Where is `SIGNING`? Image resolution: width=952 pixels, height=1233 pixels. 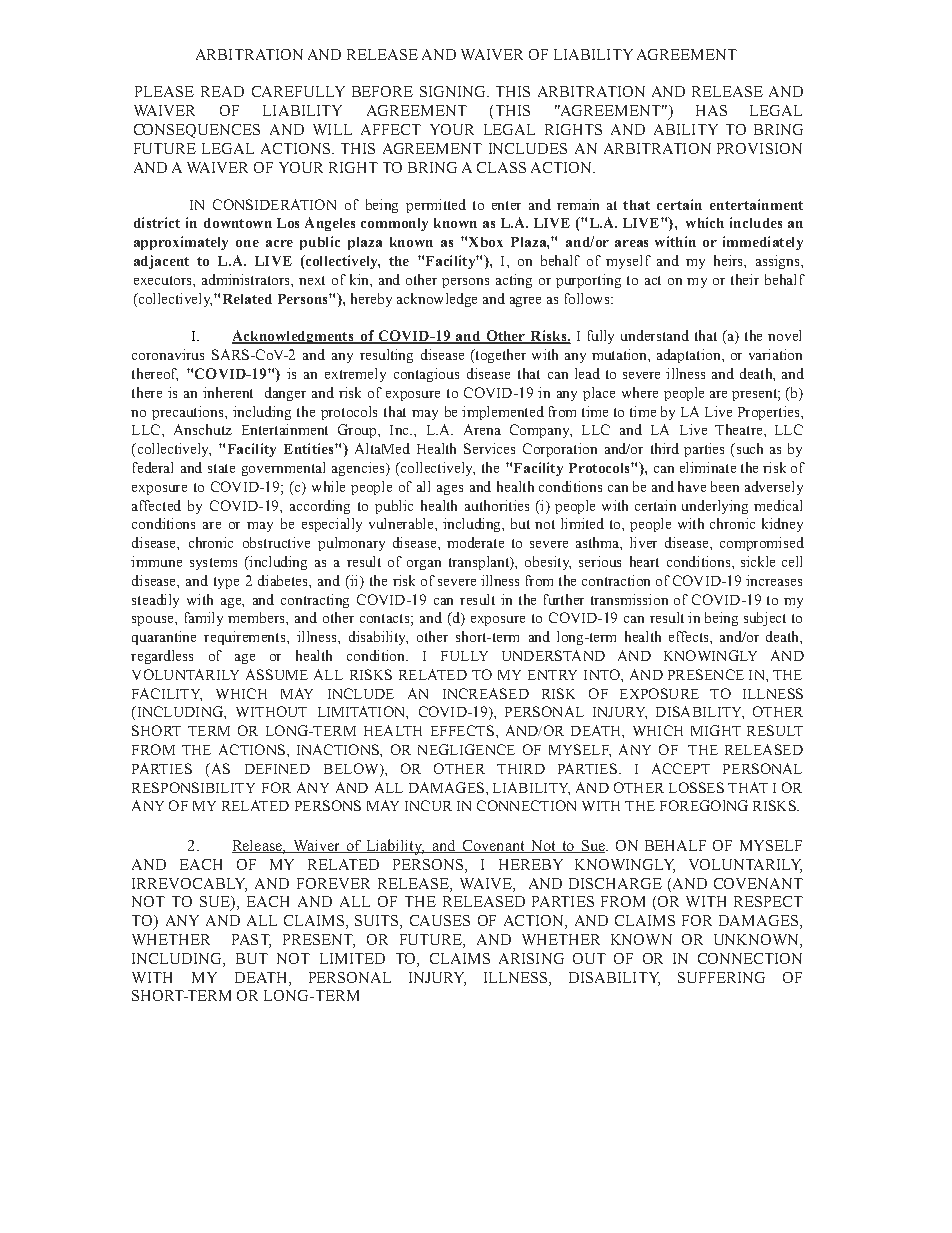
SIGNING is located at coordinates (454, 91).
